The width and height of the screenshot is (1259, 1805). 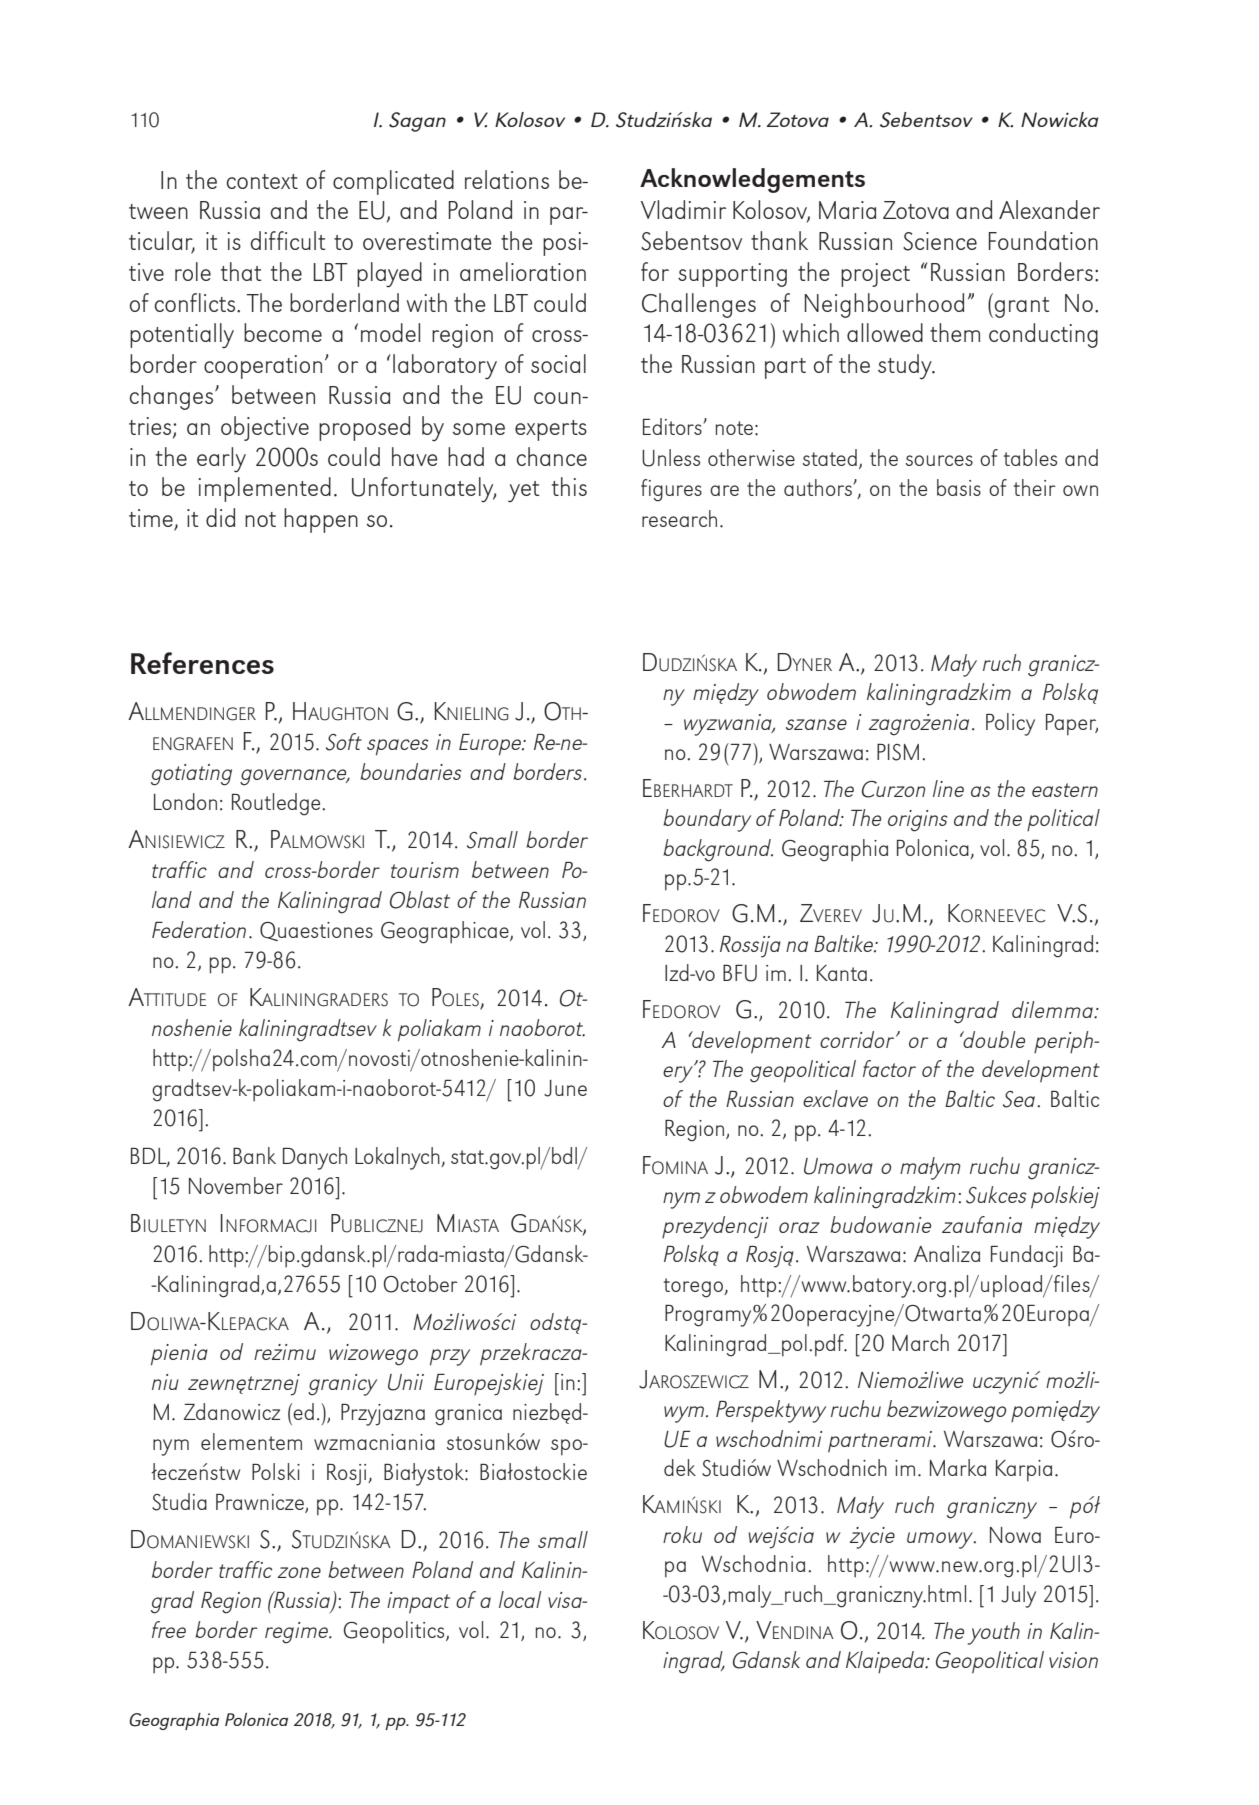 I want to click on local, so click(x=520, y=1599).
